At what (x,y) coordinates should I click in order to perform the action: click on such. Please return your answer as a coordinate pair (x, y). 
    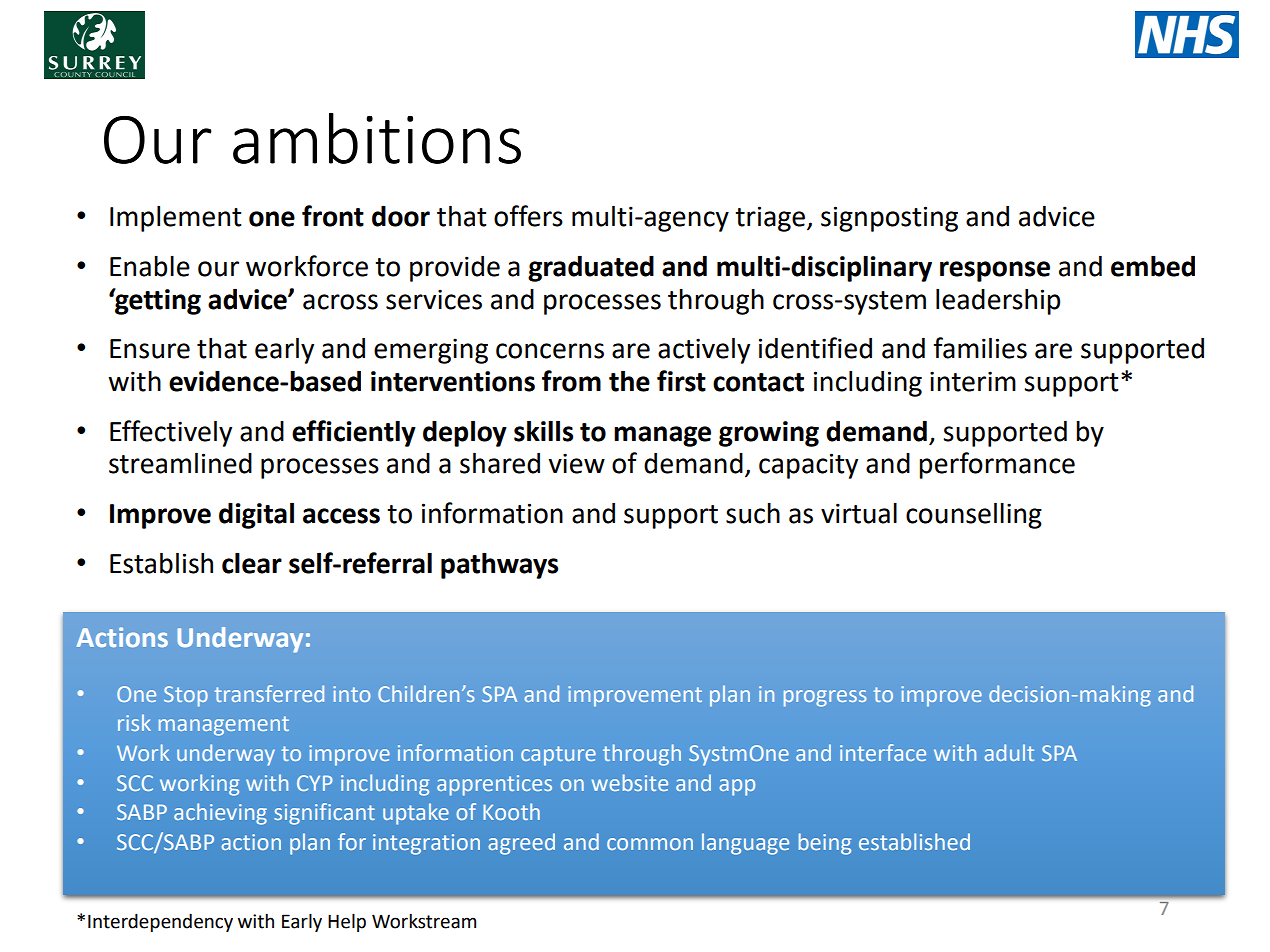
    Looking at the image, I should click on (753, 513).
